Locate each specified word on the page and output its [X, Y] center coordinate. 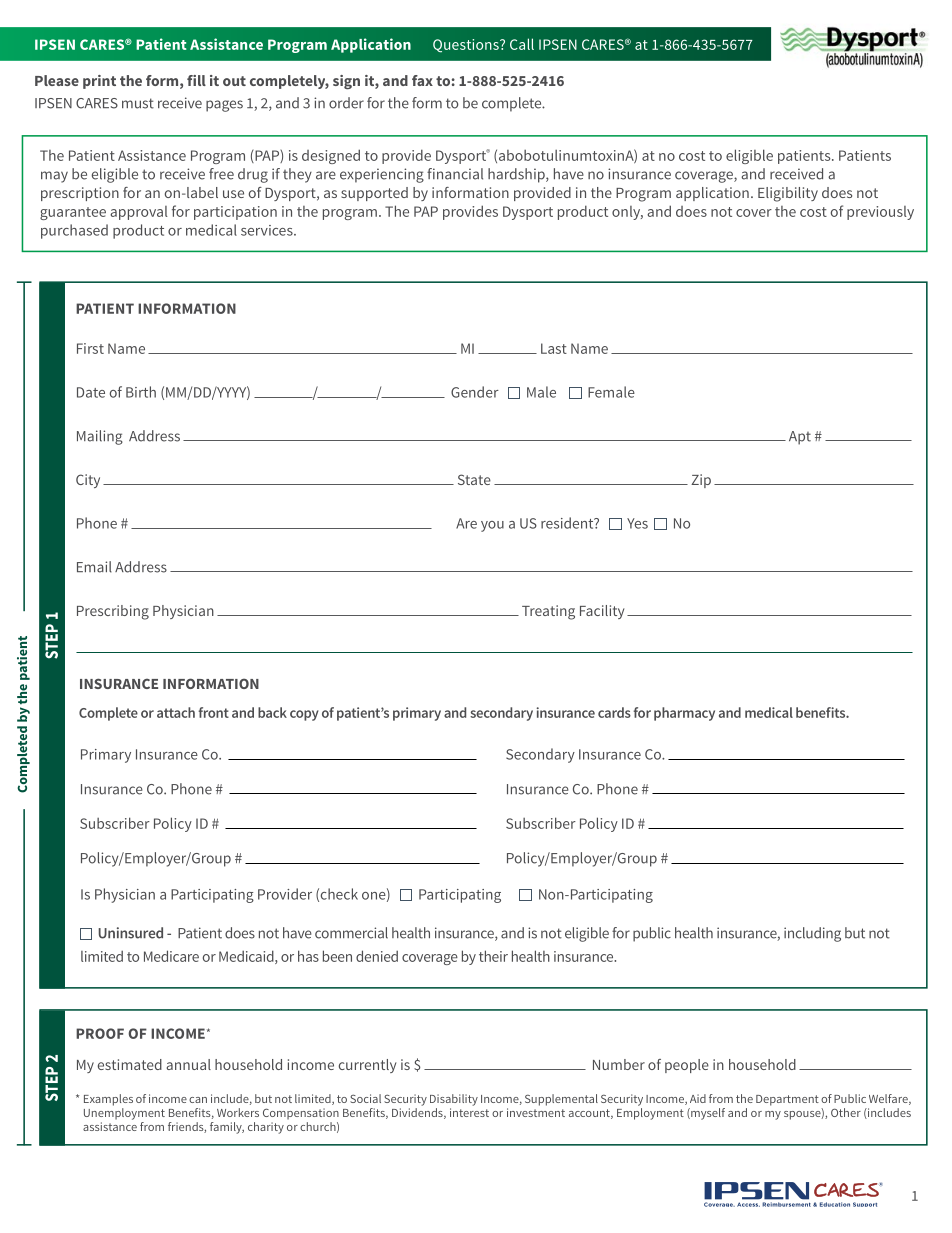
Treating [548, 612]
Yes [637, 523]
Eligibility [788, 194]
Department [787, 1100]
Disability [454, 1100]
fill [196, 80]
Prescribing [113, 612]
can [198, 1100]
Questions [467, 46]
